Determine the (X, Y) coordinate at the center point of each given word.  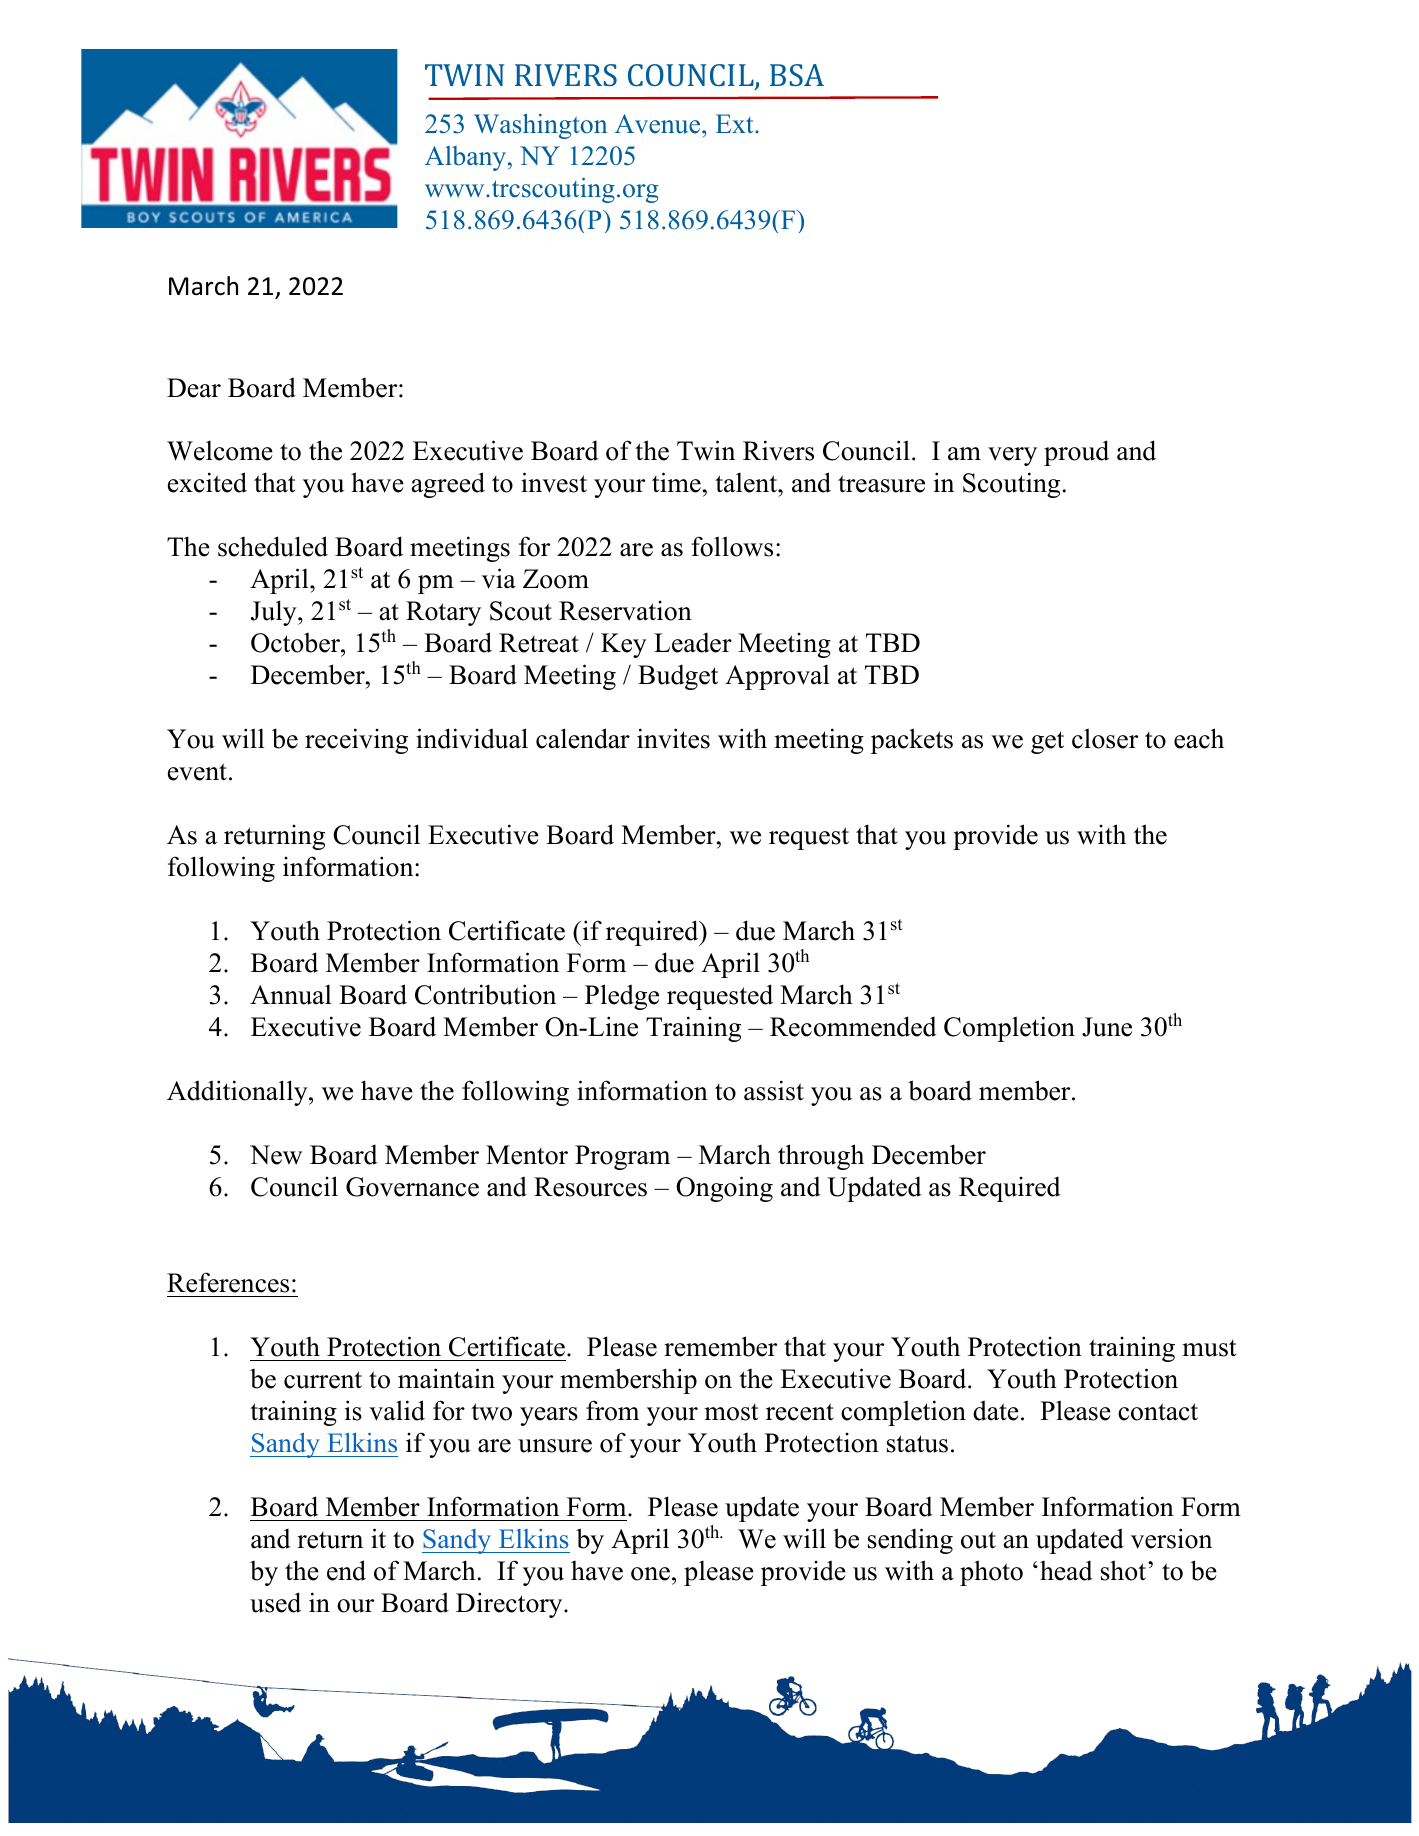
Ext (736, 123)
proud (1076, 453)
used (275, 1602)
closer (1105, 738)
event (197, 772)
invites (673, 738)
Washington (540, 126)
